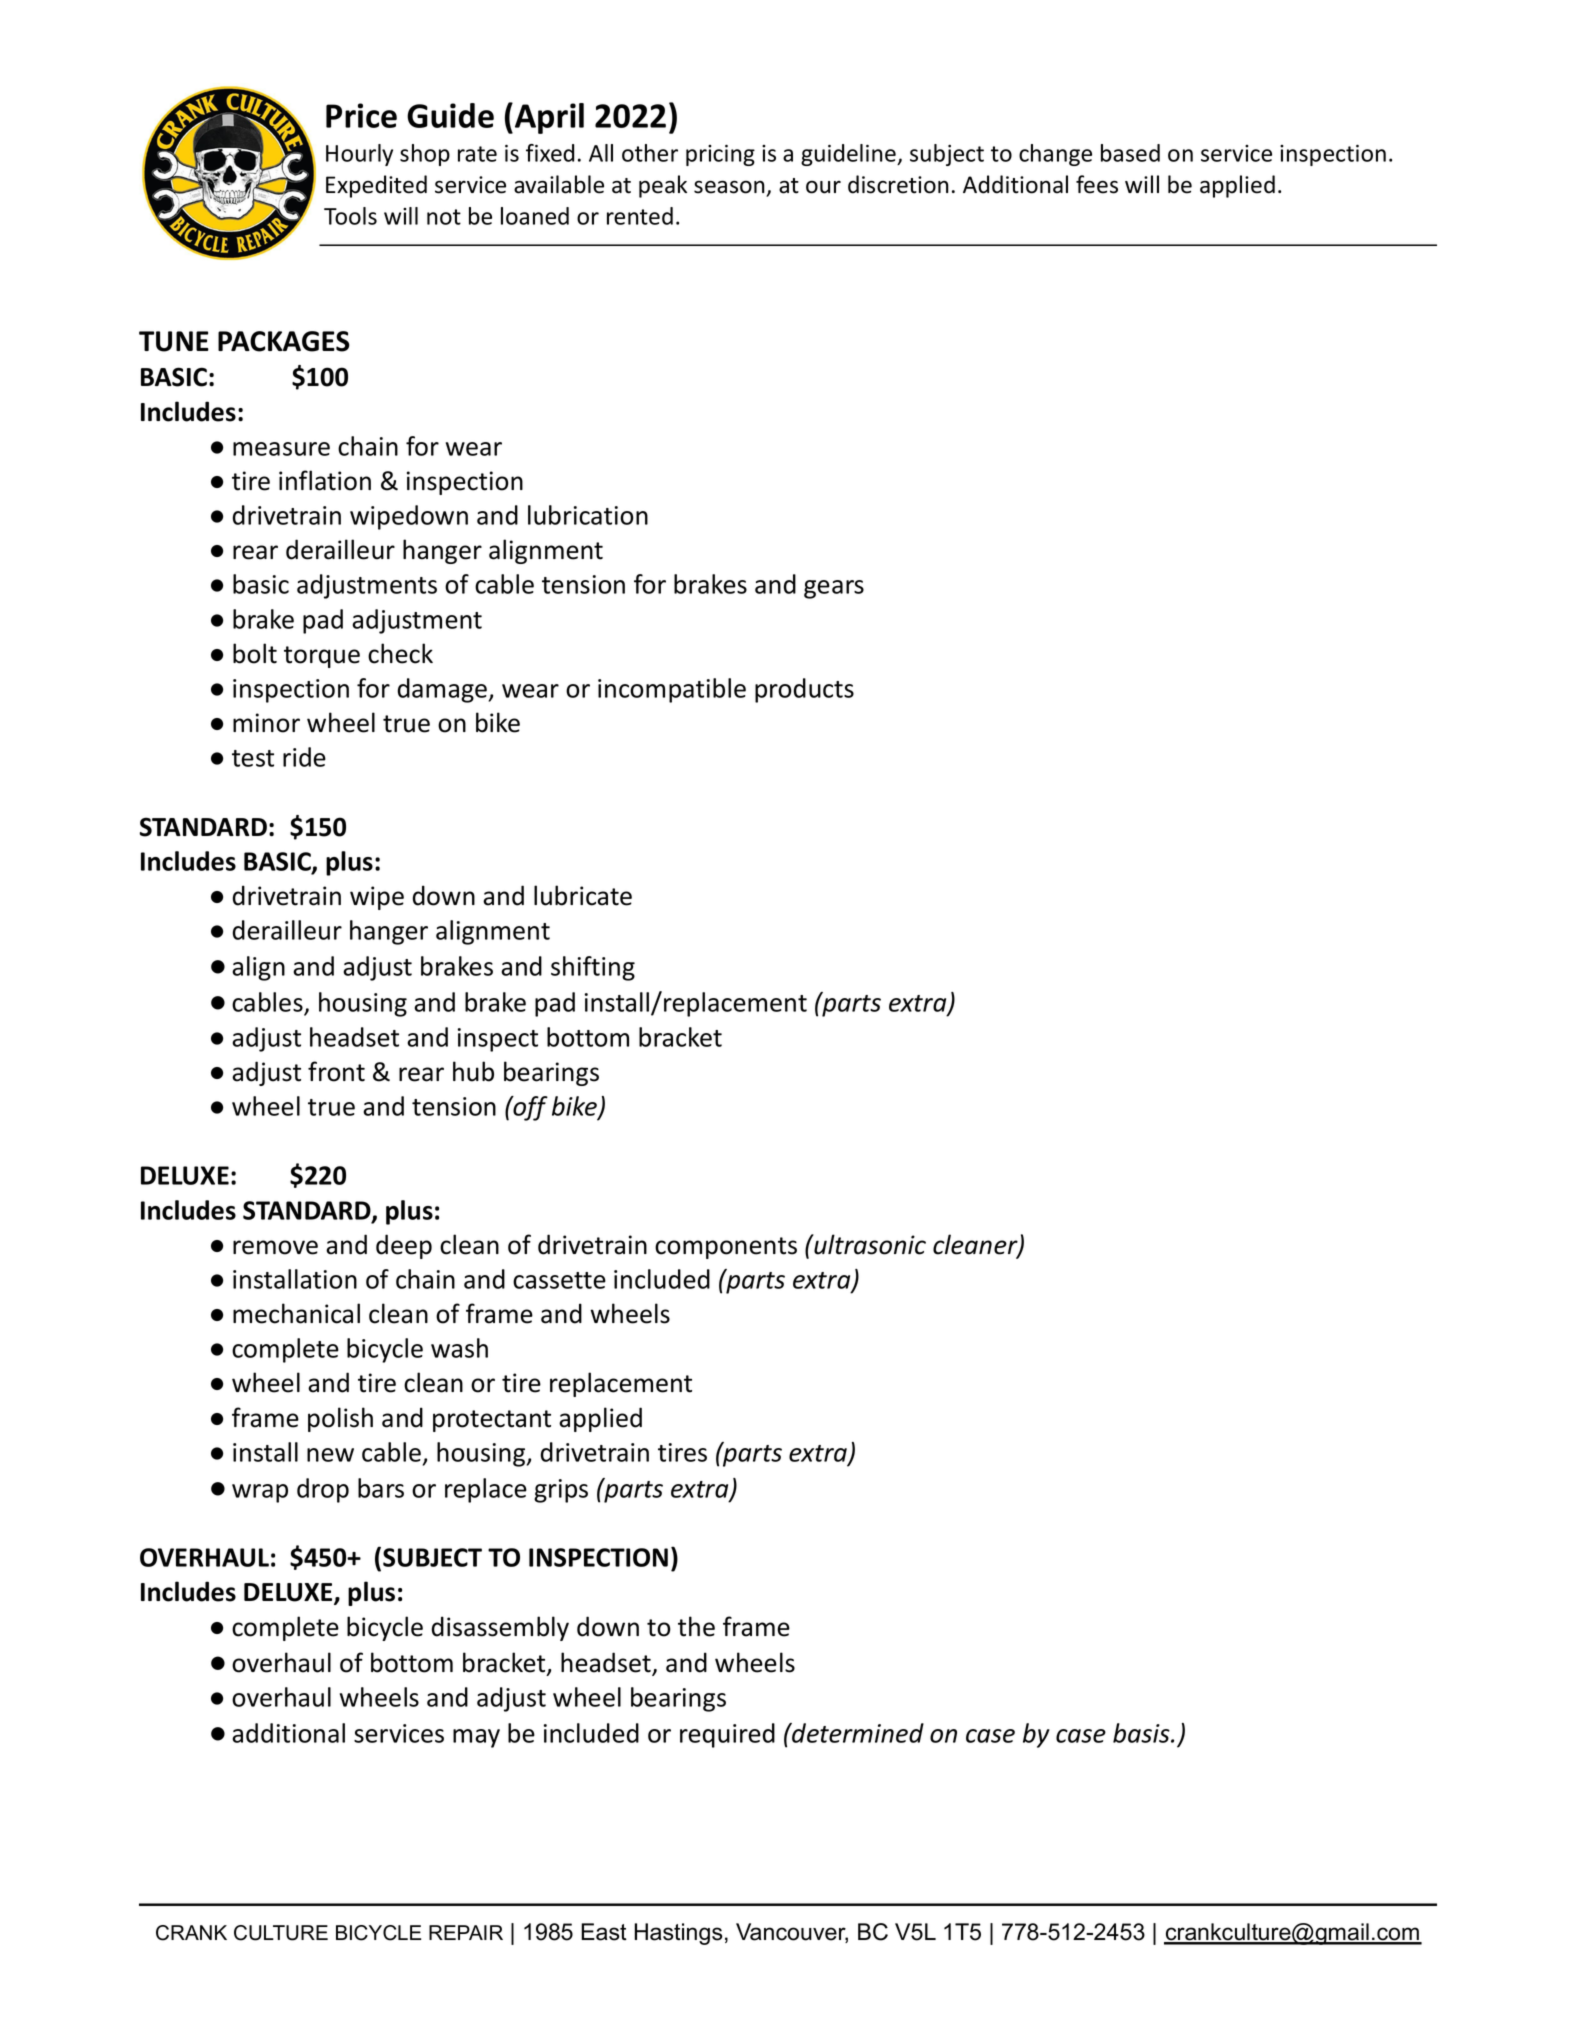  Describe the element at coordinates (726, 1248) in the screenshot. I see `components` at that location.
